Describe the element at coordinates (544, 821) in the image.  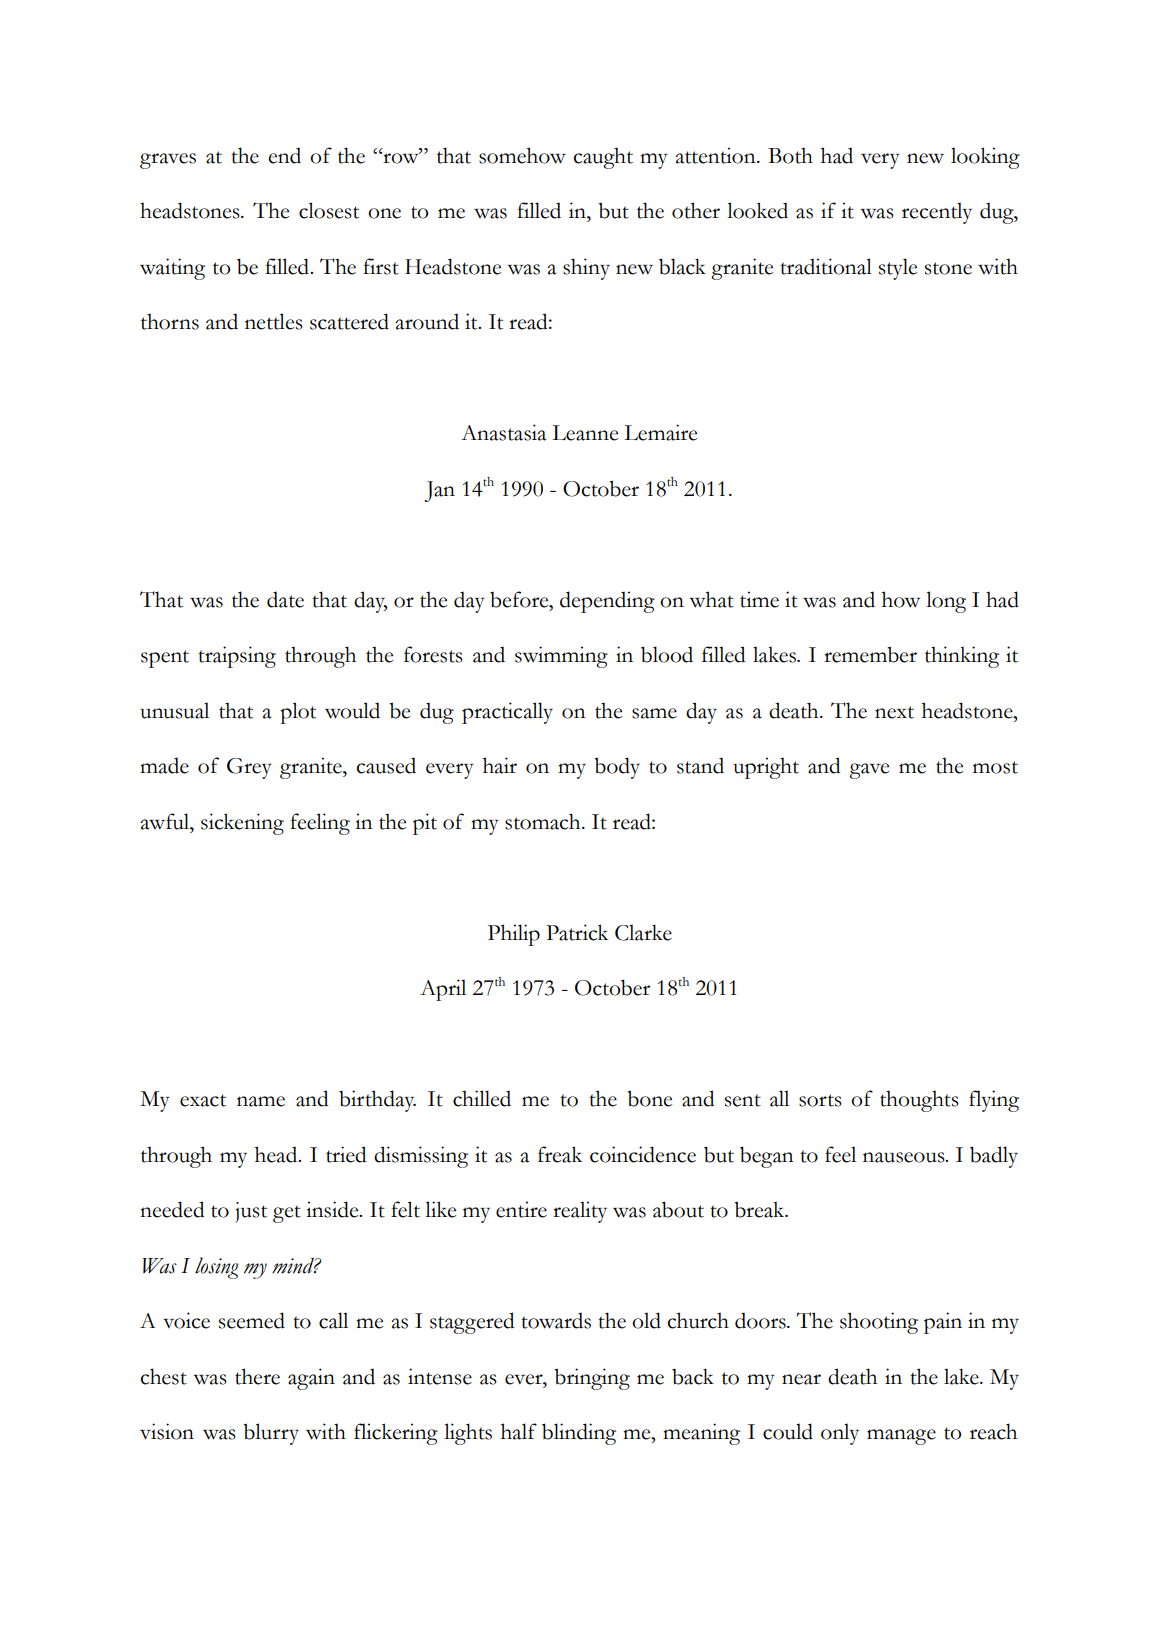
I see `stomach` at that location.
